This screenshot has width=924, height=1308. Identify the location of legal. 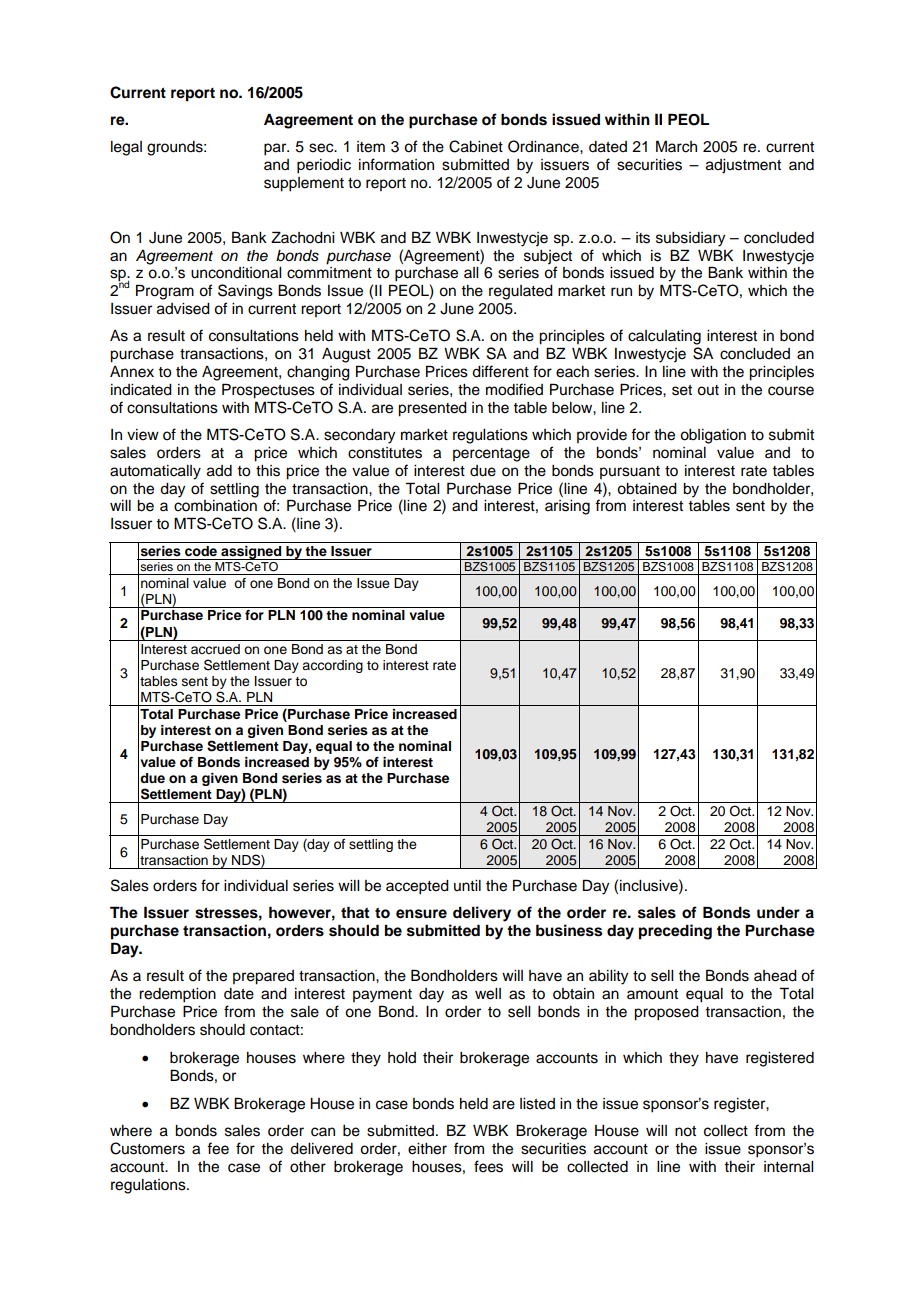
(126, 148).
